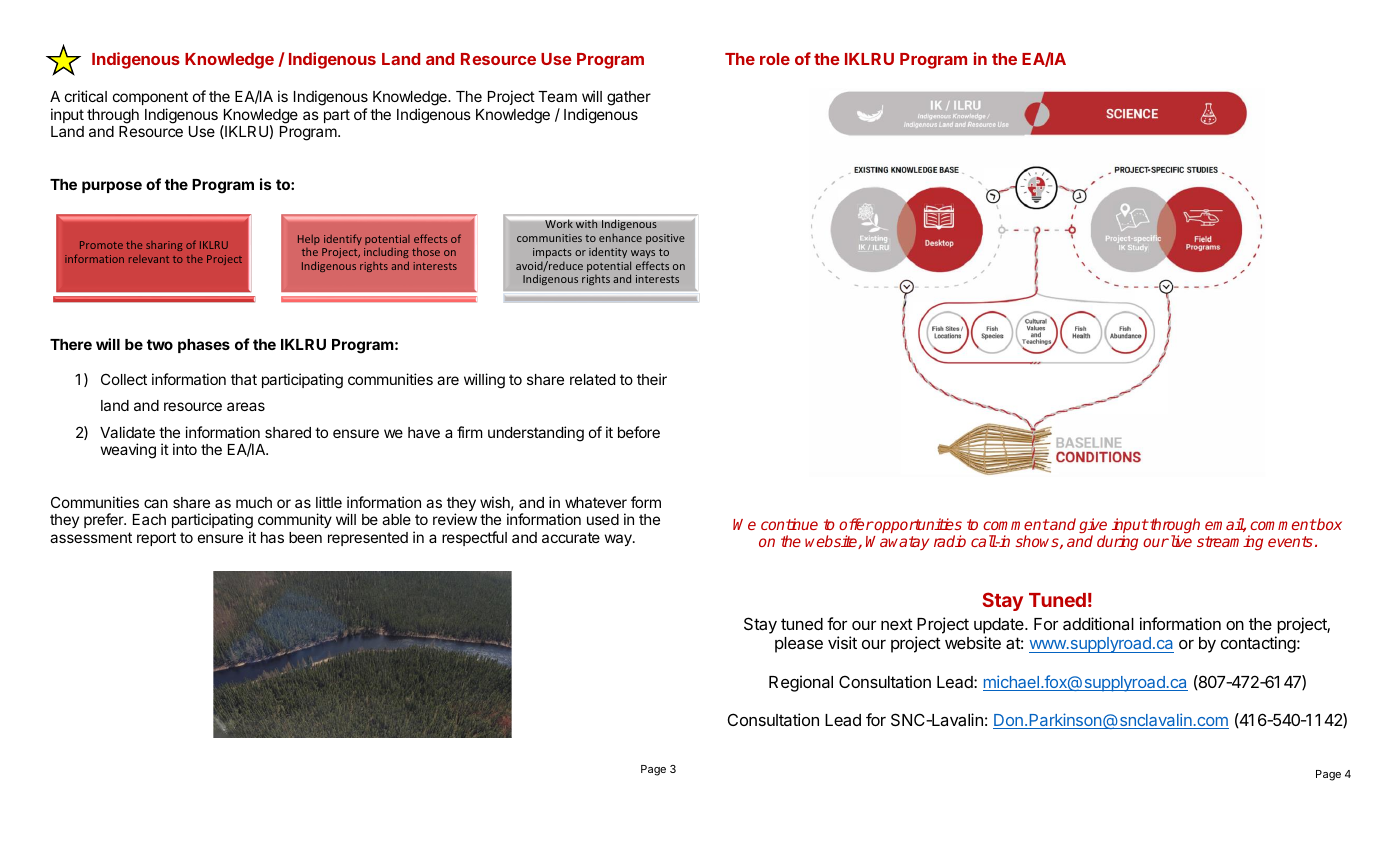 This screenshot has width=1400, height=850. I want to click on related, so click(592, 379).
